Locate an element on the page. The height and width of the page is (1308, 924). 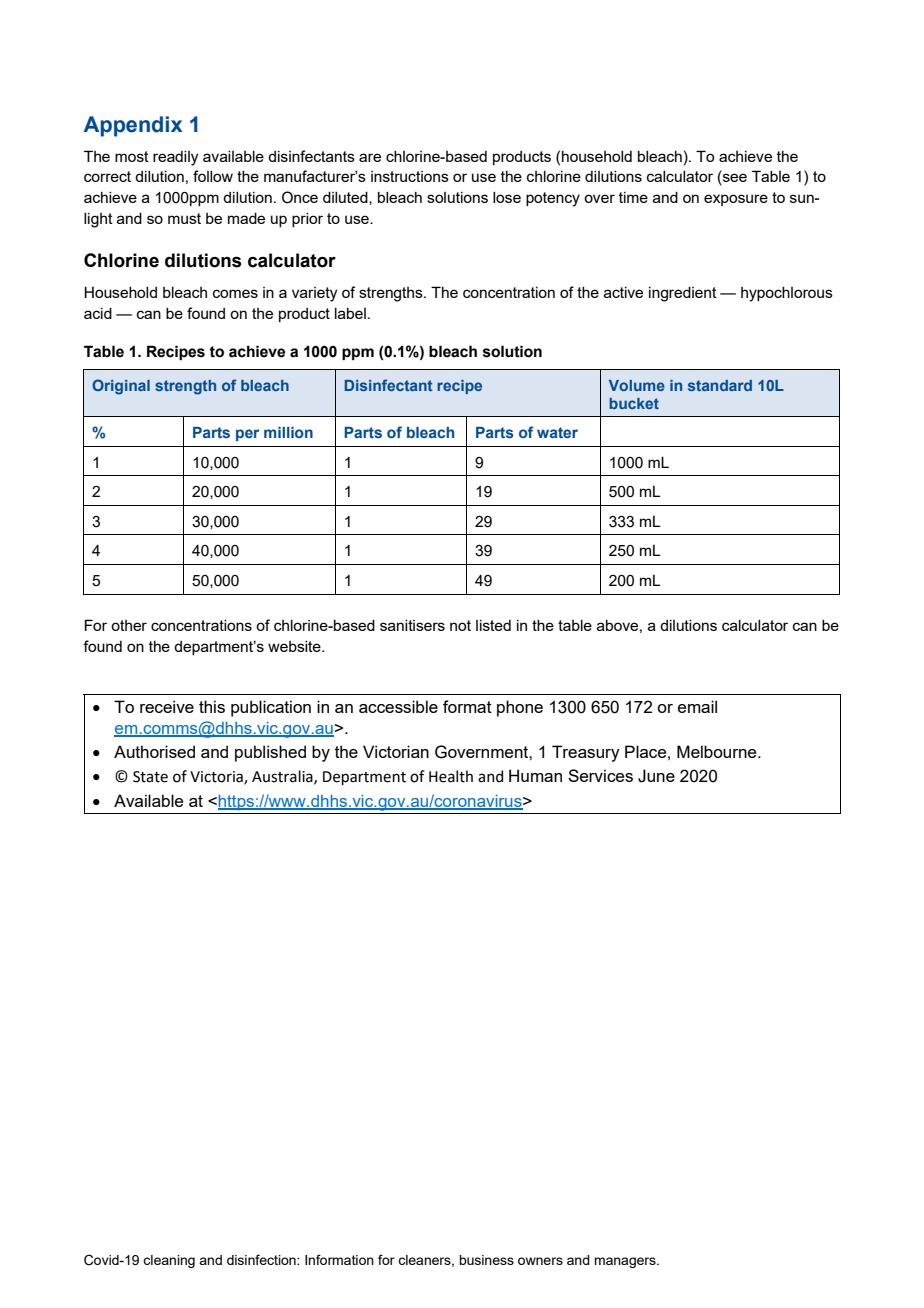
cleaning is located at coordinates (169, 1261).
